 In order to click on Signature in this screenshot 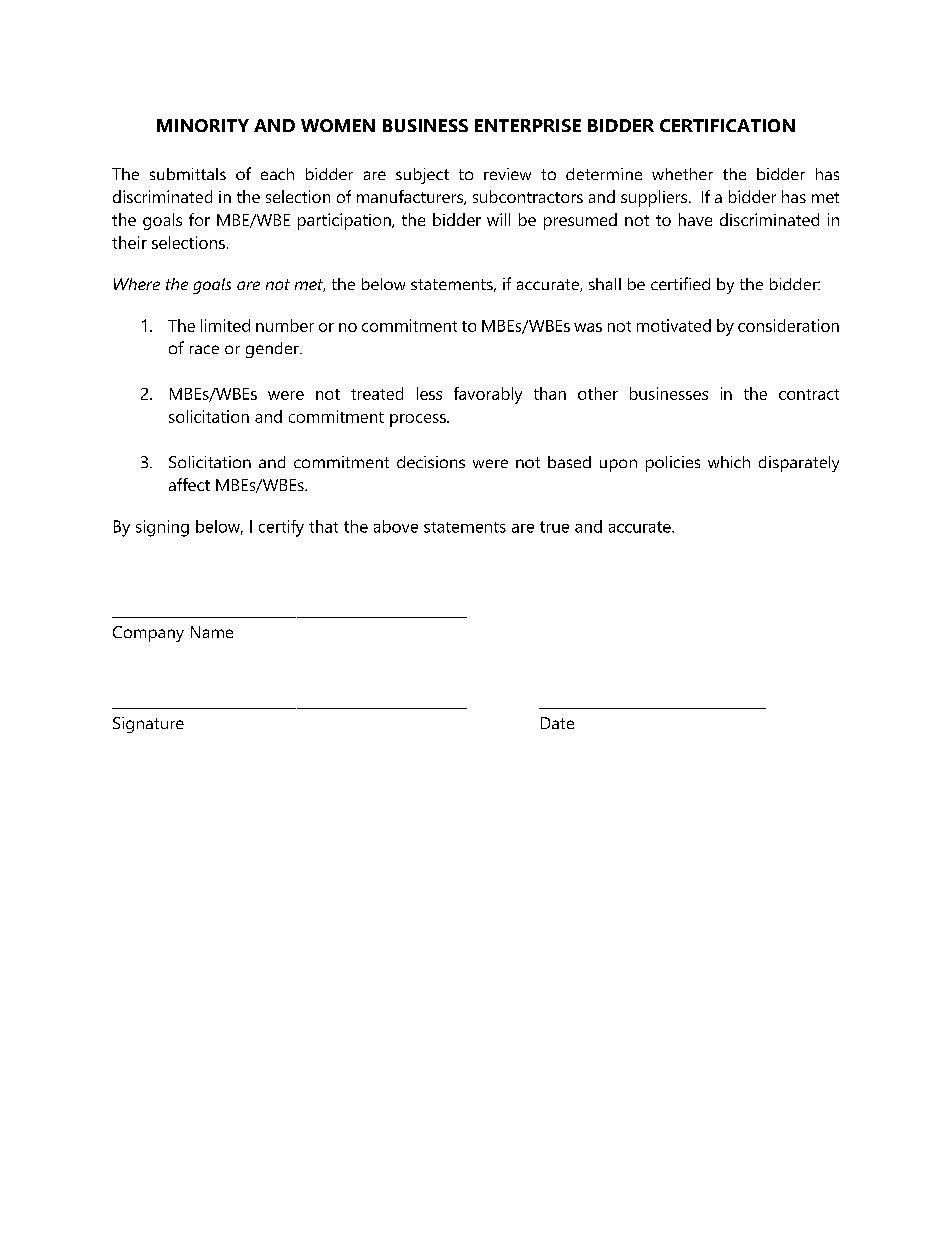, I will do `click(148, 725)`.
